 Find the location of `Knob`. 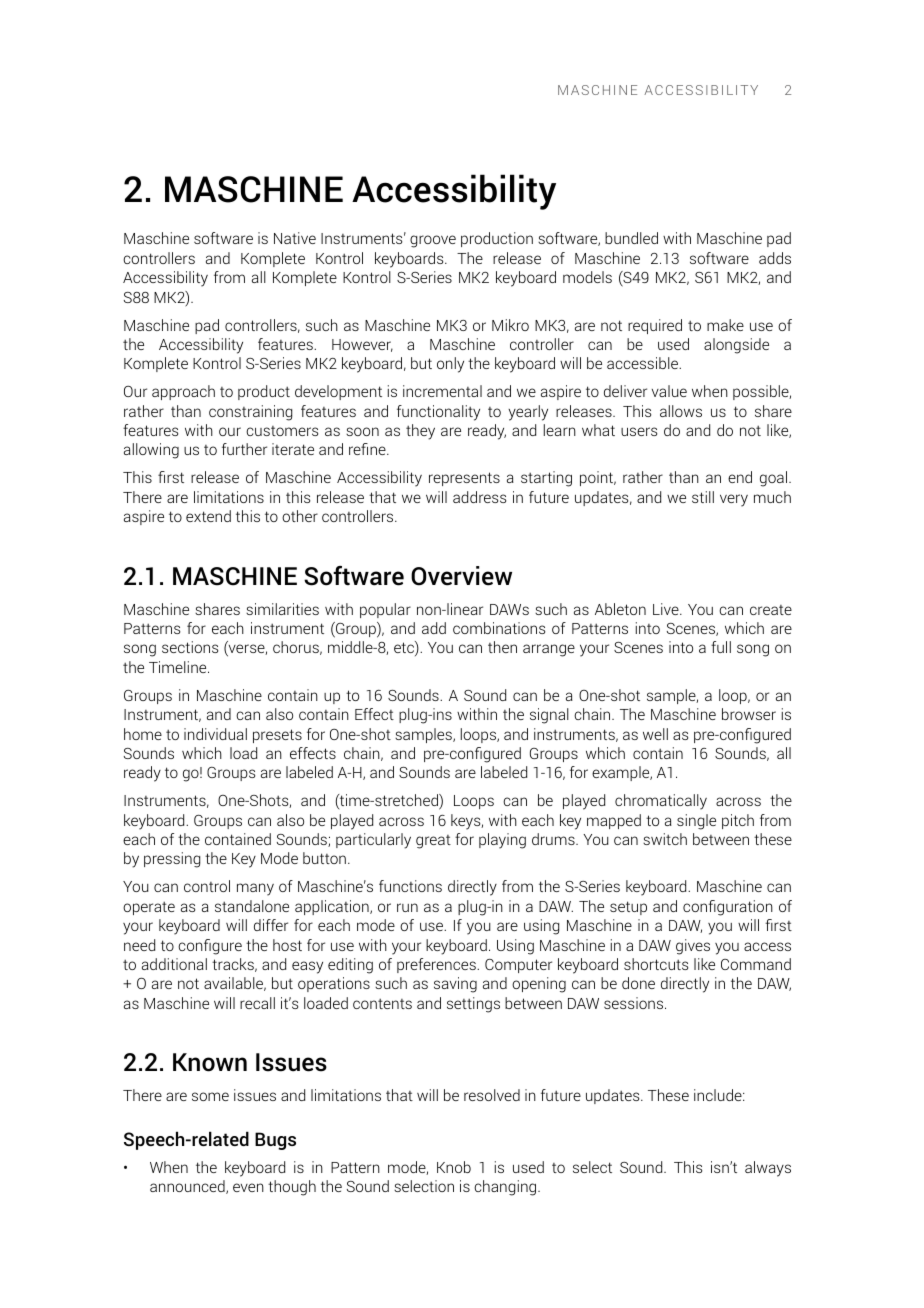

Knob is located at coordinates (454, 1167).
